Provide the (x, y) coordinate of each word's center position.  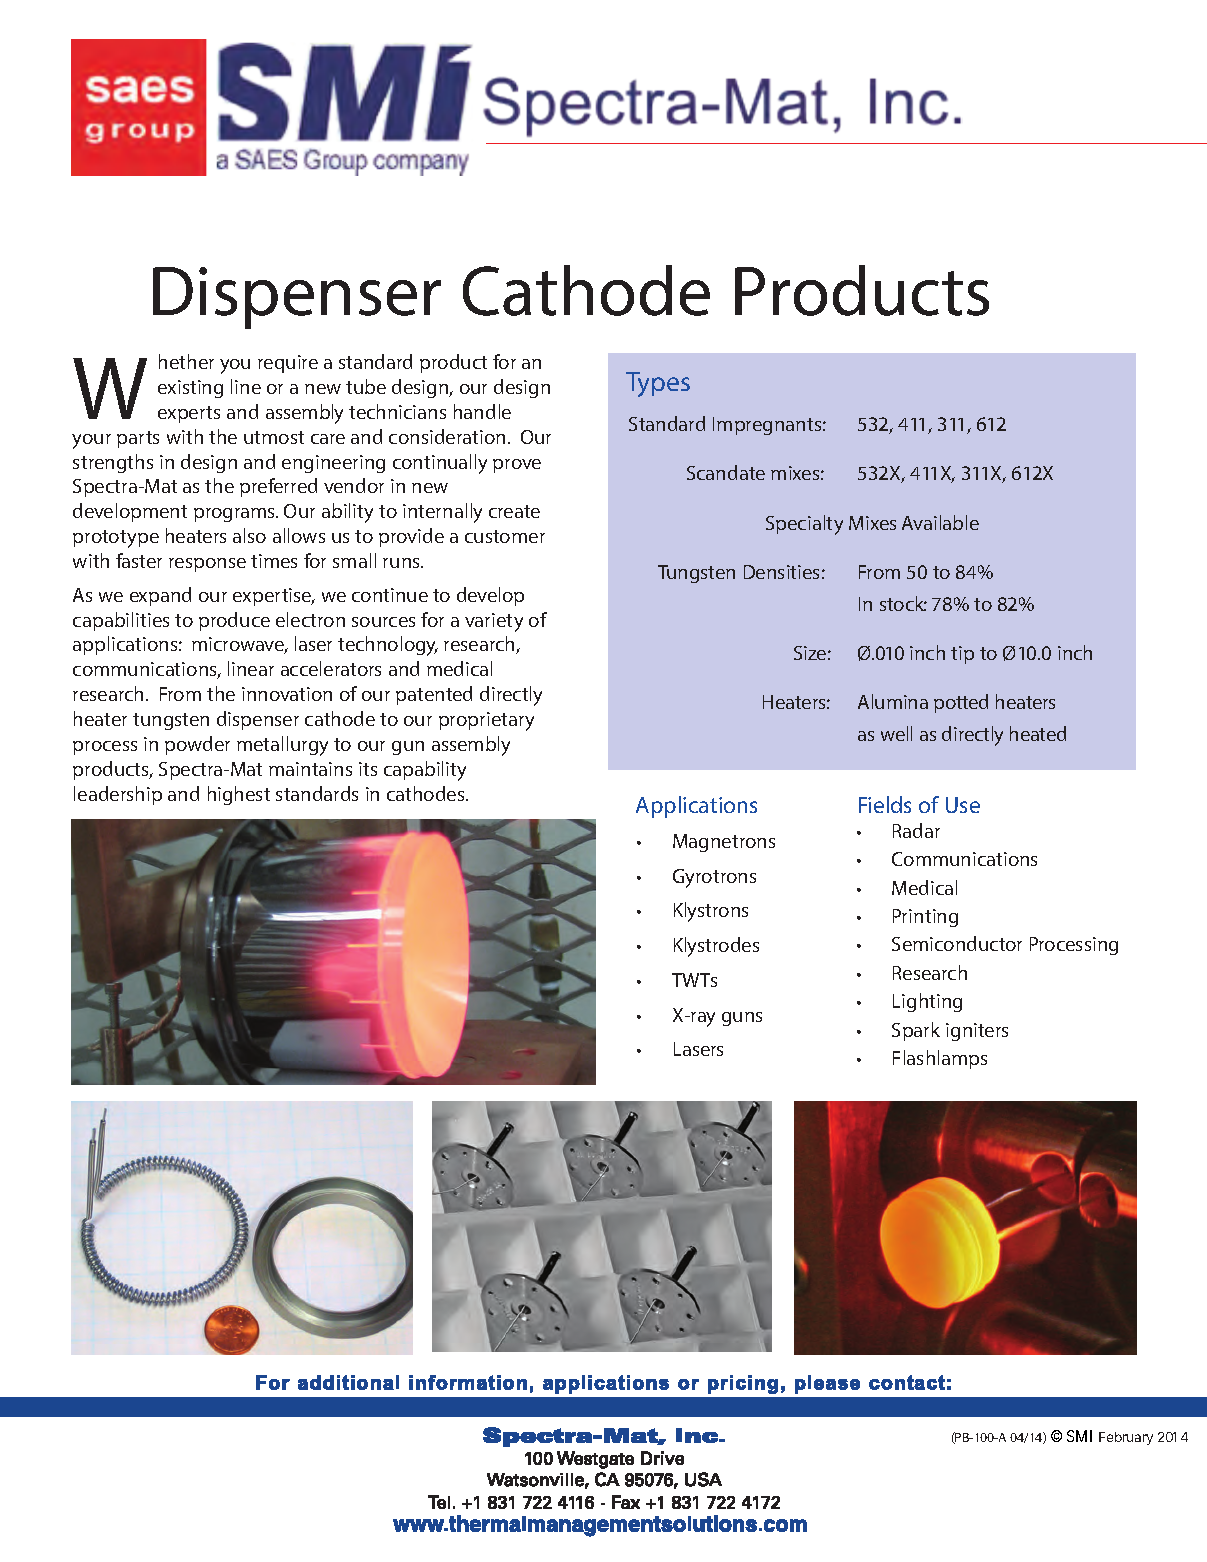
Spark (916, 1031)
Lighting (927, 1002)
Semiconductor (957, 943)
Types (658, 384)
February (1126, 1438)
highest (239, 795)
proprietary (486, 721)
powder (197, 745)
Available (940, 522)
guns (742, 1019)
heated (1038, 733)
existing (190, 389)
